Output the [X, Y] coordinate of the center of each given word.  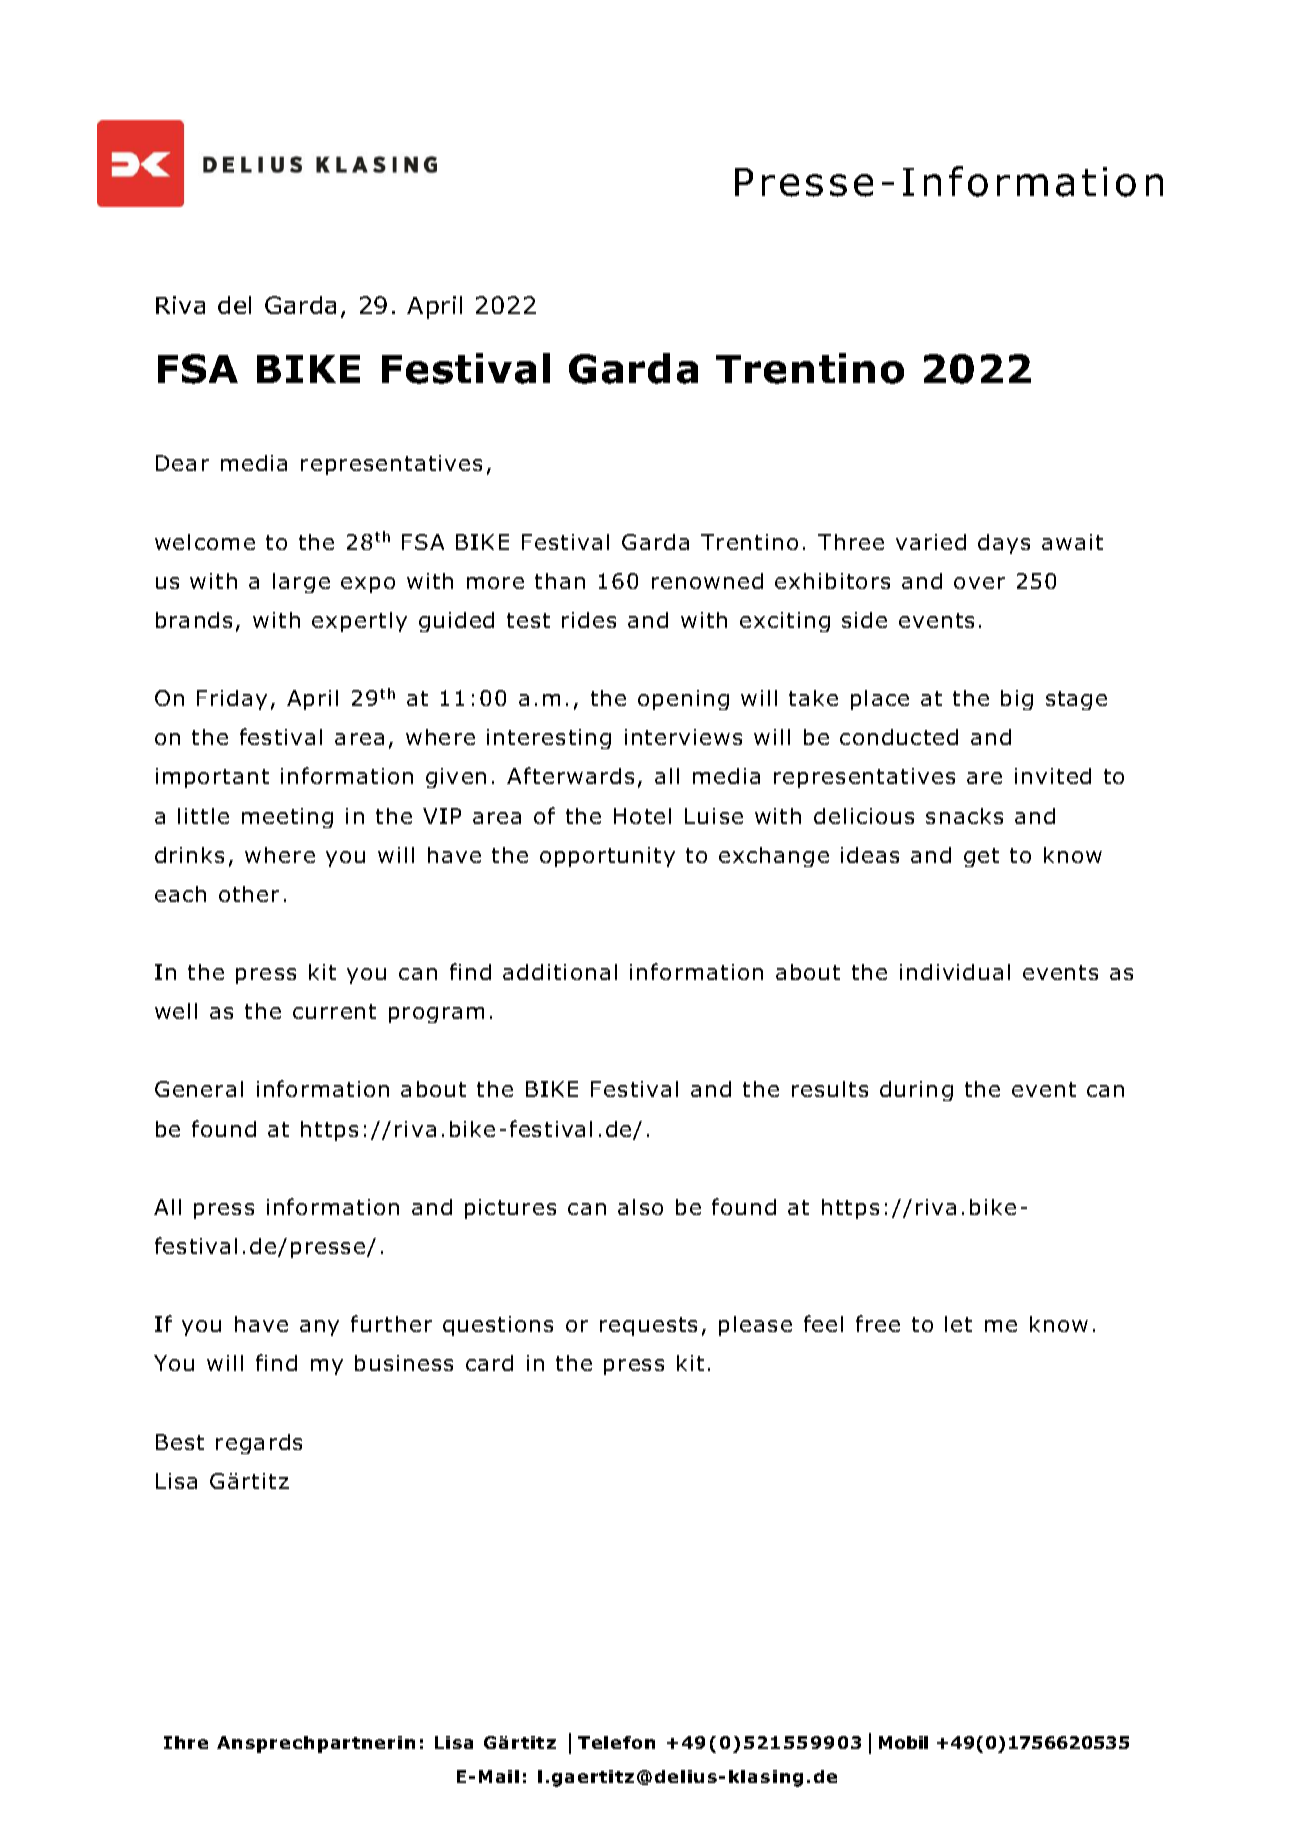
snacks [964, 816]
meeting [287, 818]
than [560, 581]
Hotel [642, 816]
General [199, 1089]
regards [259, 1444]
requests [648, 1326]
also [640, 1207]
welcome [205, 542]
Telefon [616, 1742]
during [916, 1091]
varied [931, 542]
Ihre [186, 1742]
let [958, 1324]
